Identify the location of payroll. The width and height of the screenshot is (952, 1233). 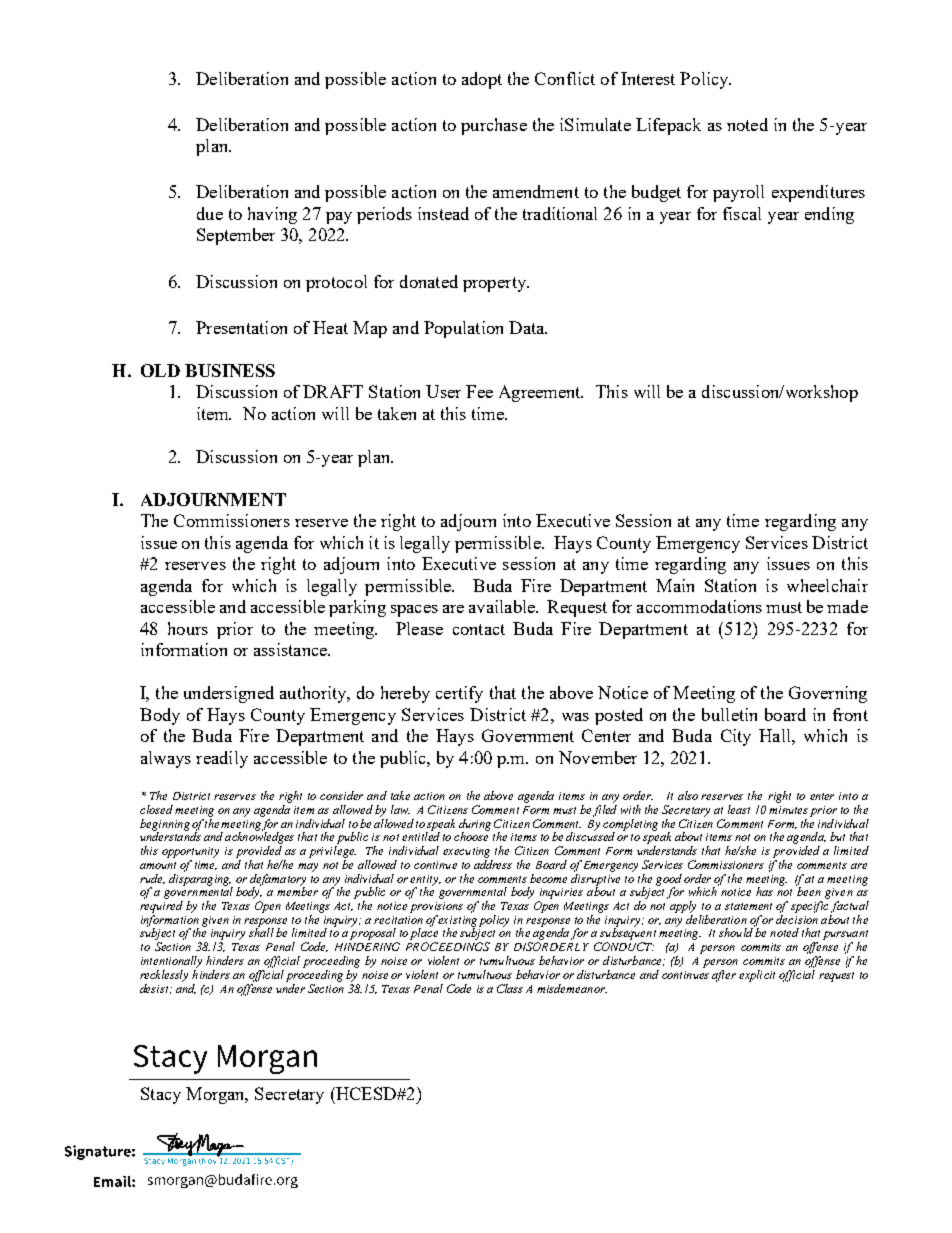
(738, 193).
